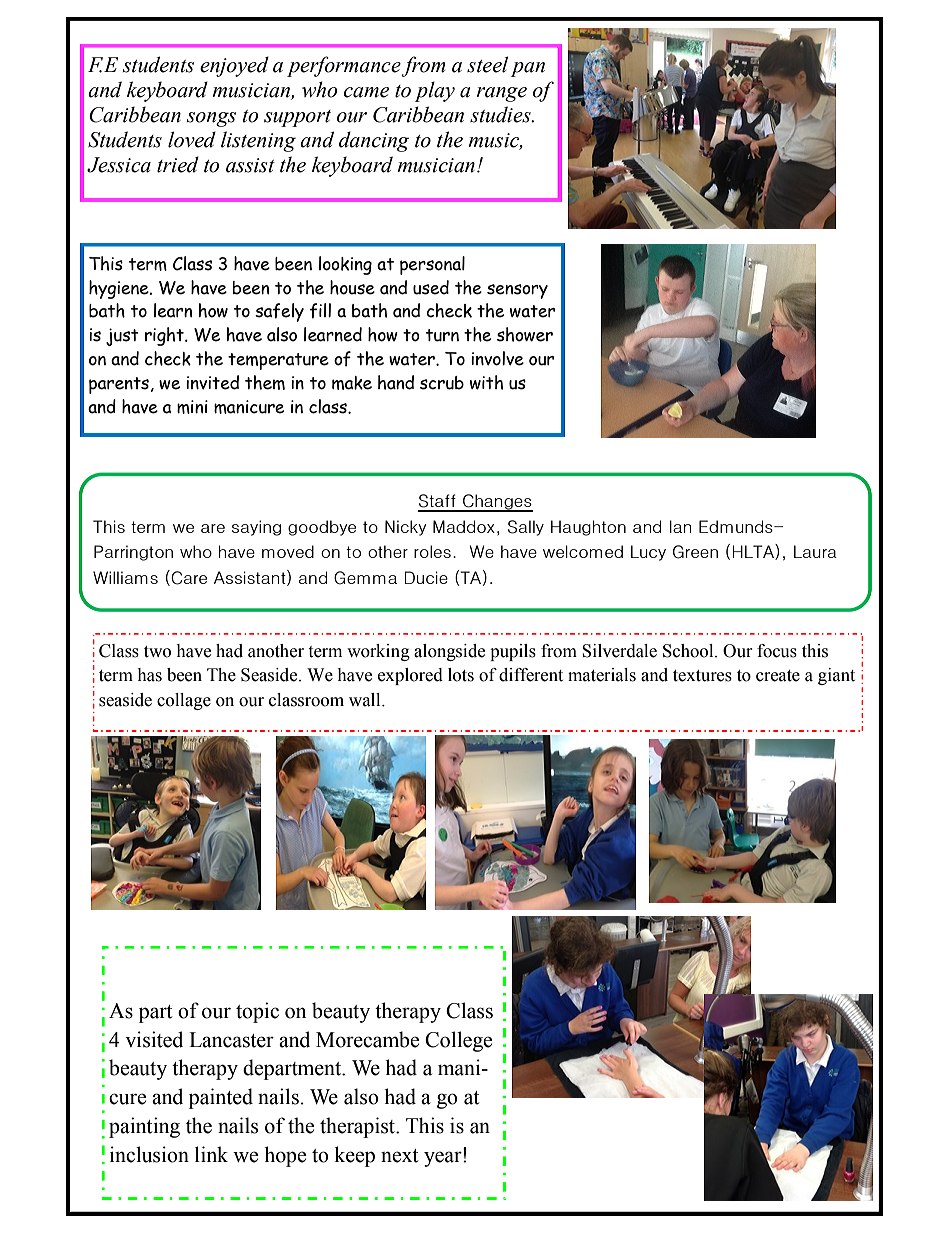 This screenshot has height=1233, width=952. Describe the element at coordinates (211, 119) in the screenshot. I see `songs` at that location.
